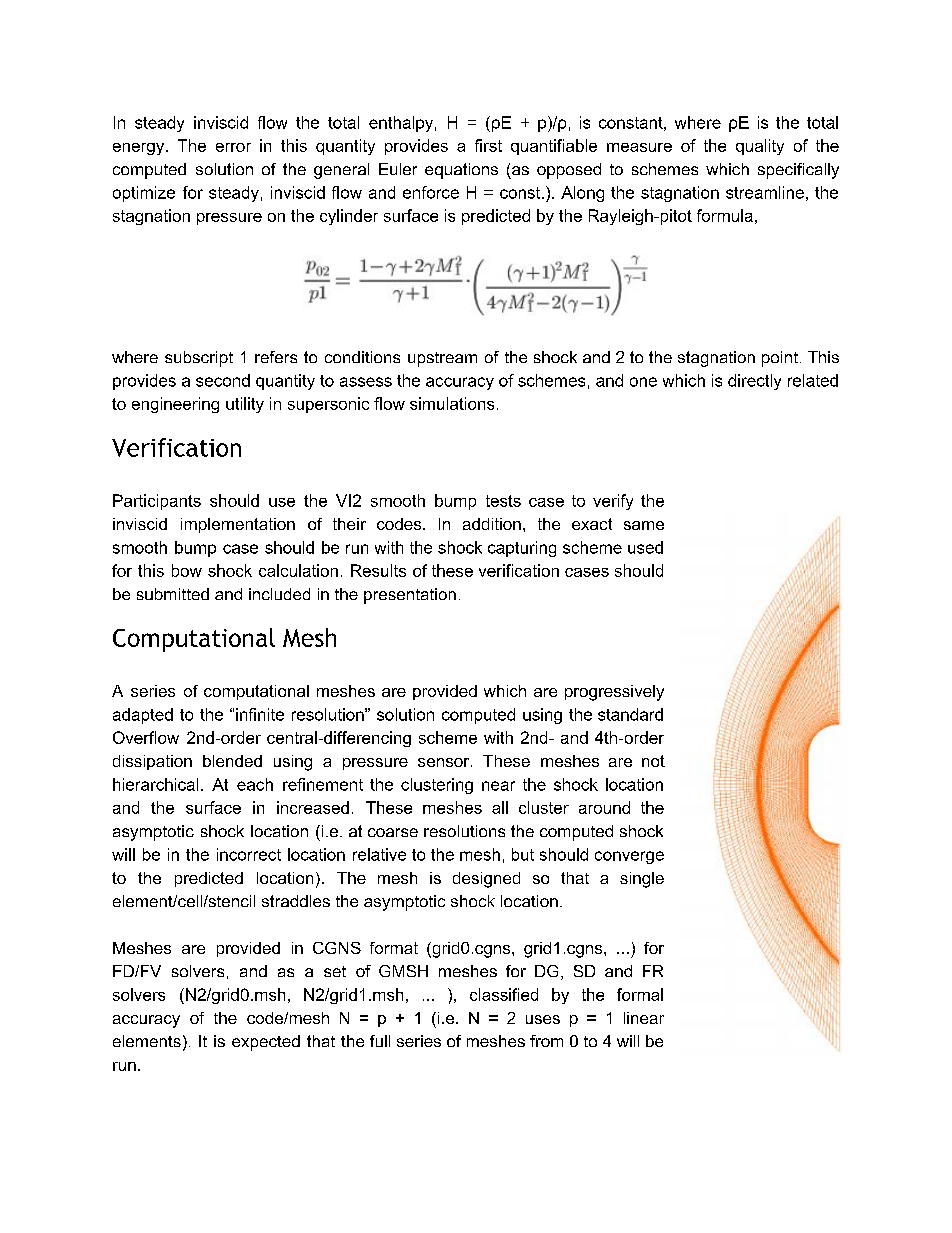  Describe the element at coordinates (504, 994) in the image. I see `classified` at that location.
